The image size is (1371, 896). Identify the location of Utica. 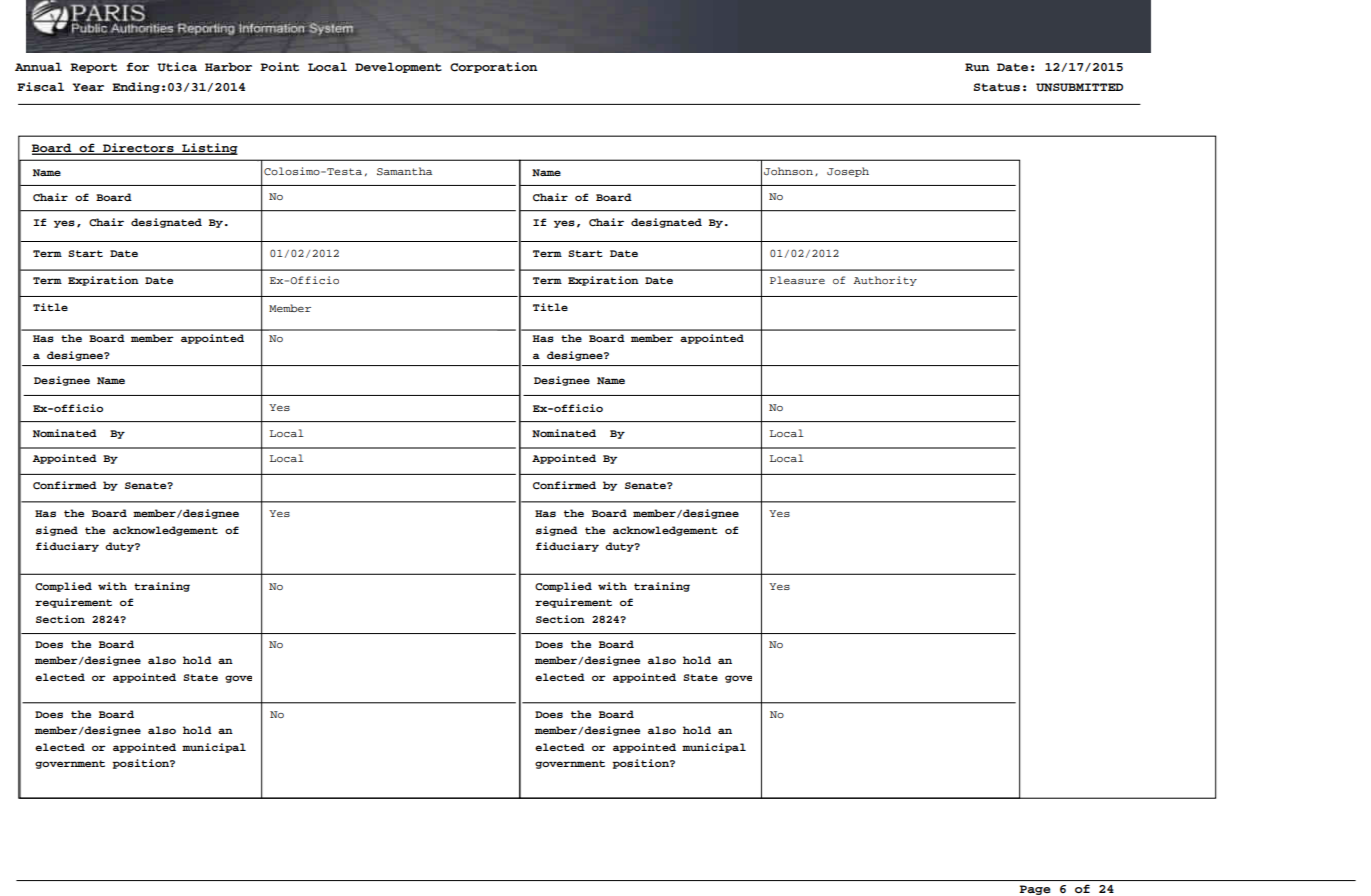
(177, 67).
